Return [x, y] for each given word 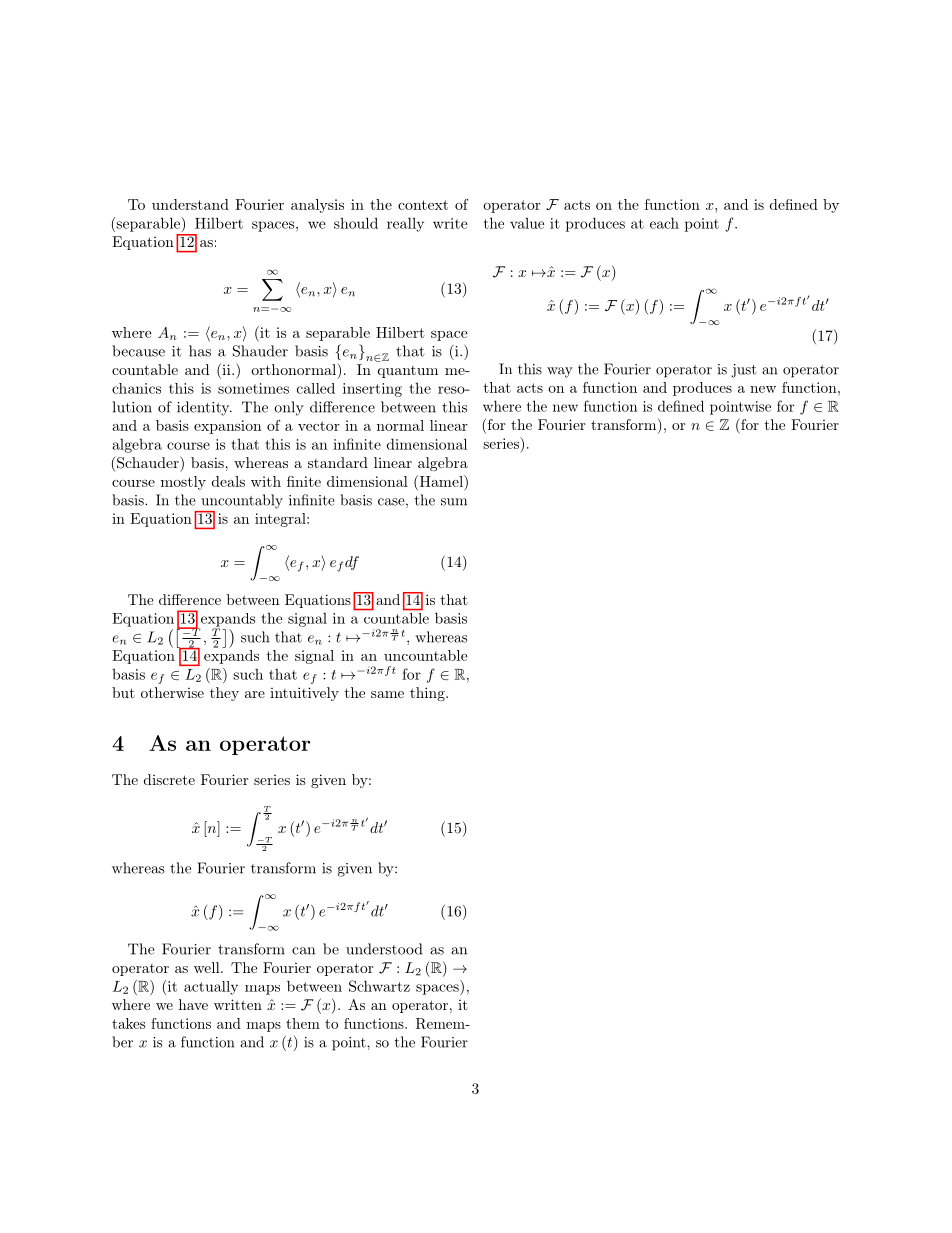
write [450, 223]
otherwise [172, 692]
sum [454, 502]
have [193, 1004]
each [664, 223]
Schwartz [379, 986]
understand [190, 204]
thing [428, 694]
